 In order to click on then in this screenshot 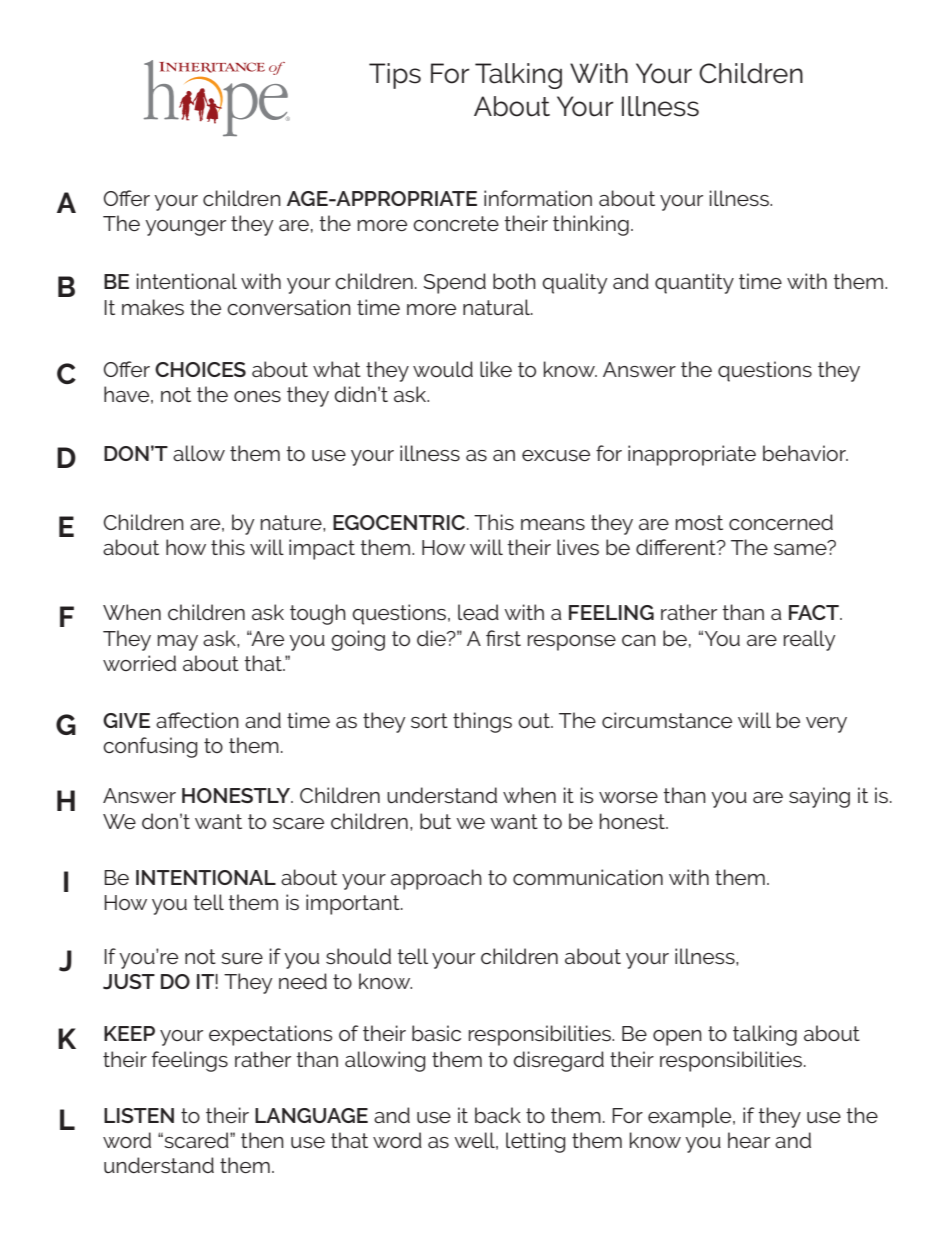, I will do `click(262, 1140)`.
